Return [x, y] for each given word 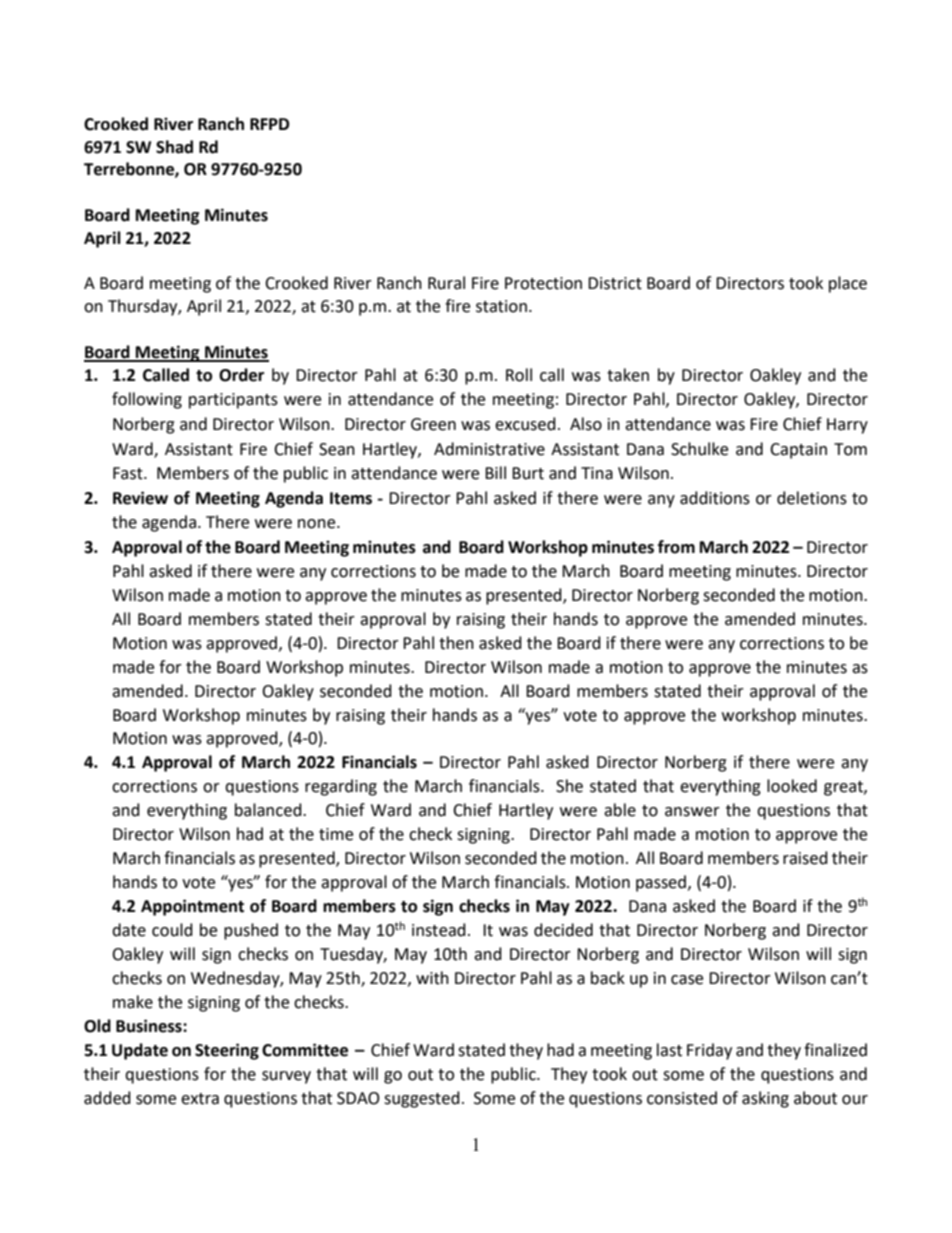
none [318, 524]
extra [200, 1099]
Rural [446, 283]
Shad [174, 147]
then [456, 643]
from [676, 547]
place [848, 284]
